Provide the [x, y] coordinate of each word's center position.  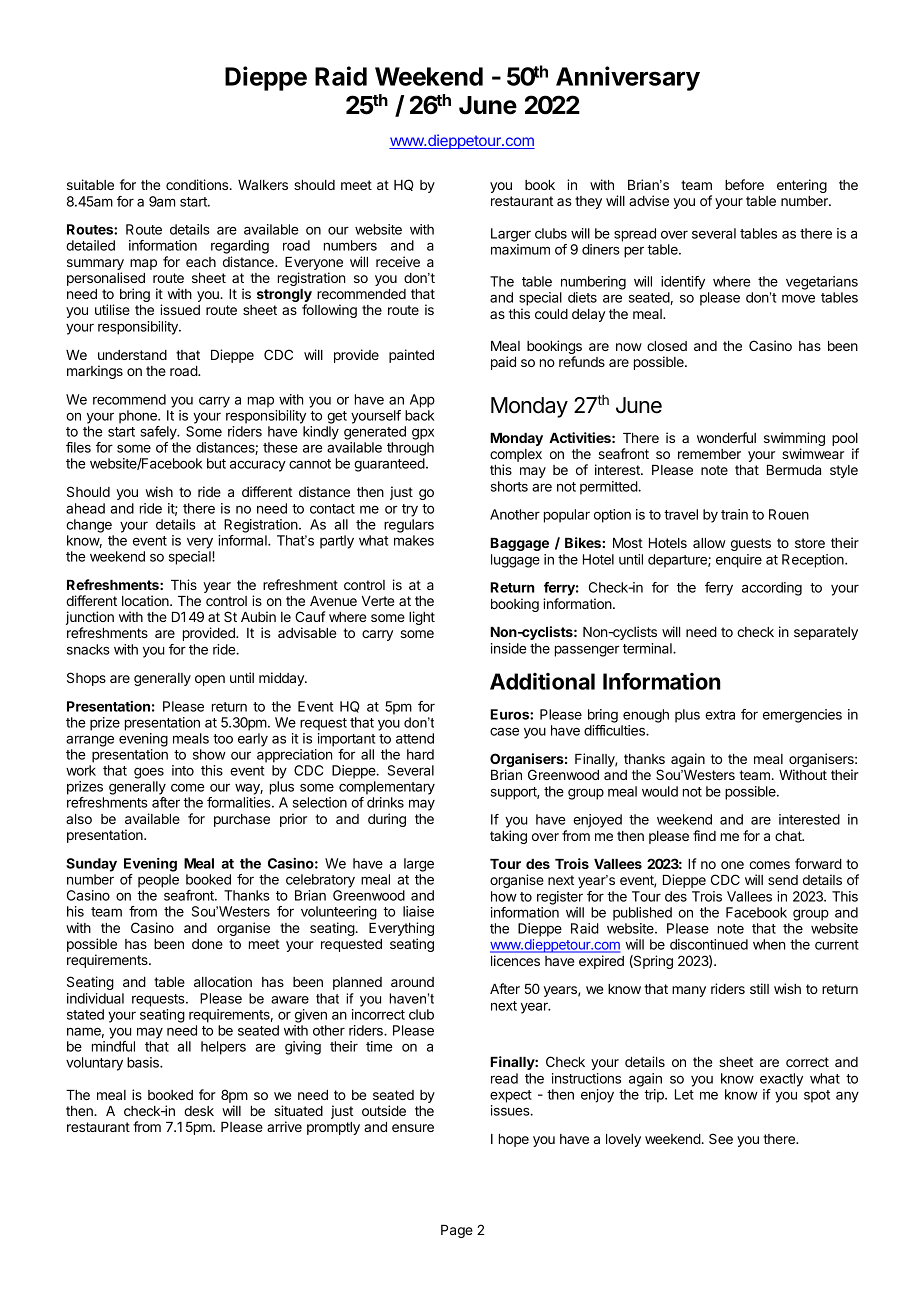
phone [139, 417]
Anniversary [628, 78]
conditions [198, 184]
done [207, 944]
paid [503, 363]
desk [199, 1111]
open [210, 680]
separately [826, 633]
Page [457, 1231]
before [744, 184]
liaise [418, 911]
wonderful [726, 437]
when [769, 944]
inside [509, 648]
